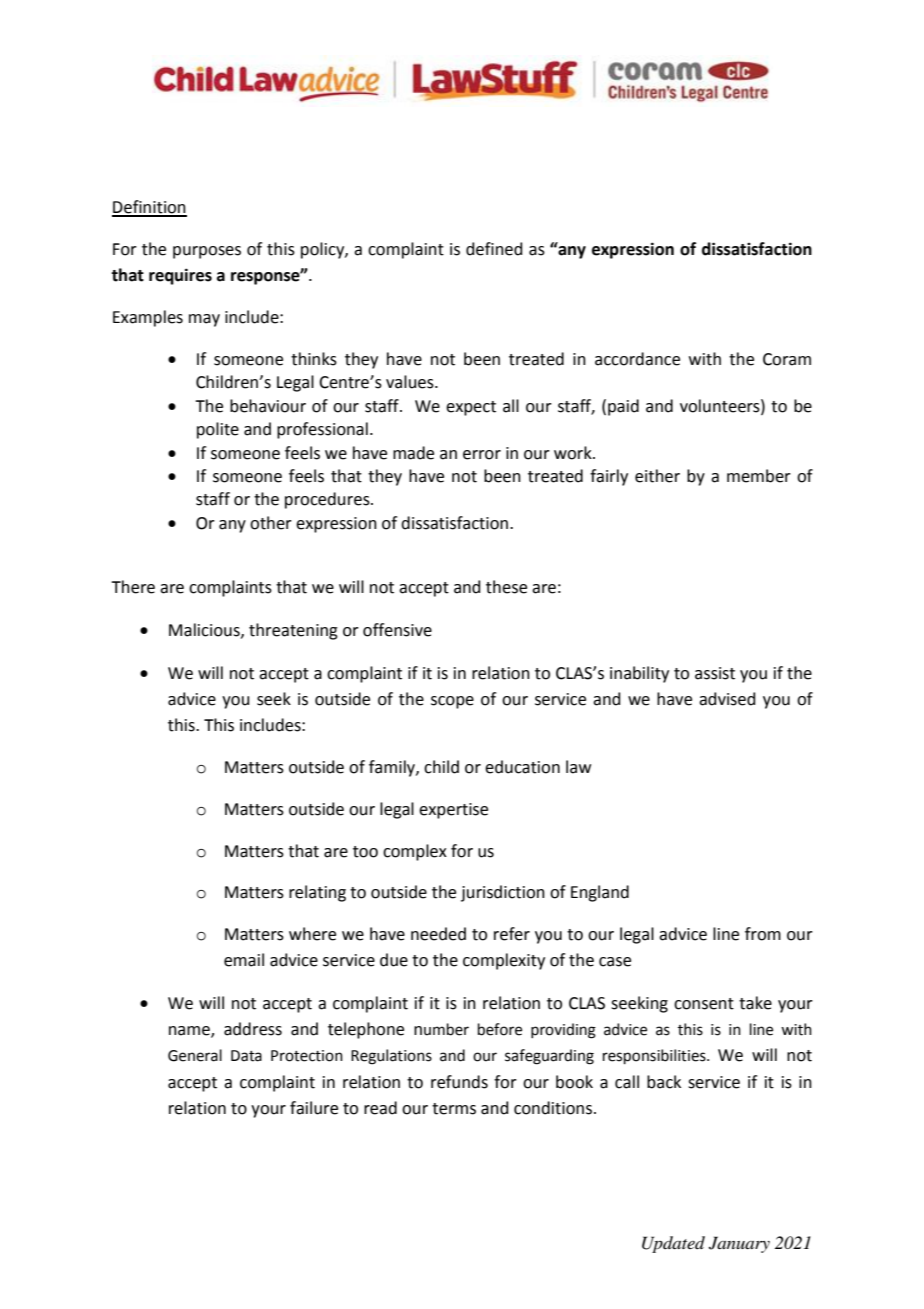 The image size is (924, 1309). I want to click on other, so click(271, 523).
